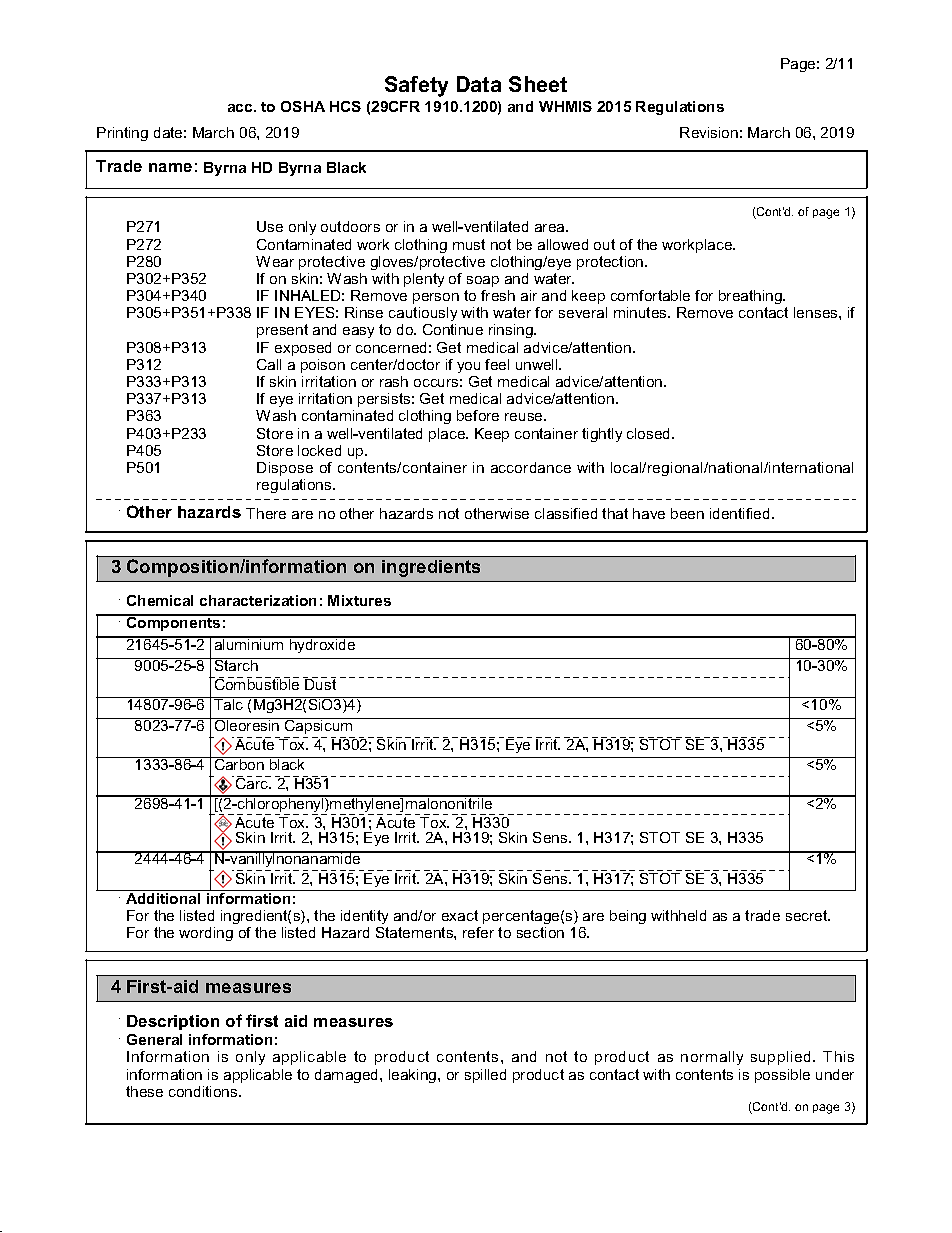 The height and width of the image is (1233, 952). Describe the element at coordinates (460, 915) in the image. I see `exact` at that location.
